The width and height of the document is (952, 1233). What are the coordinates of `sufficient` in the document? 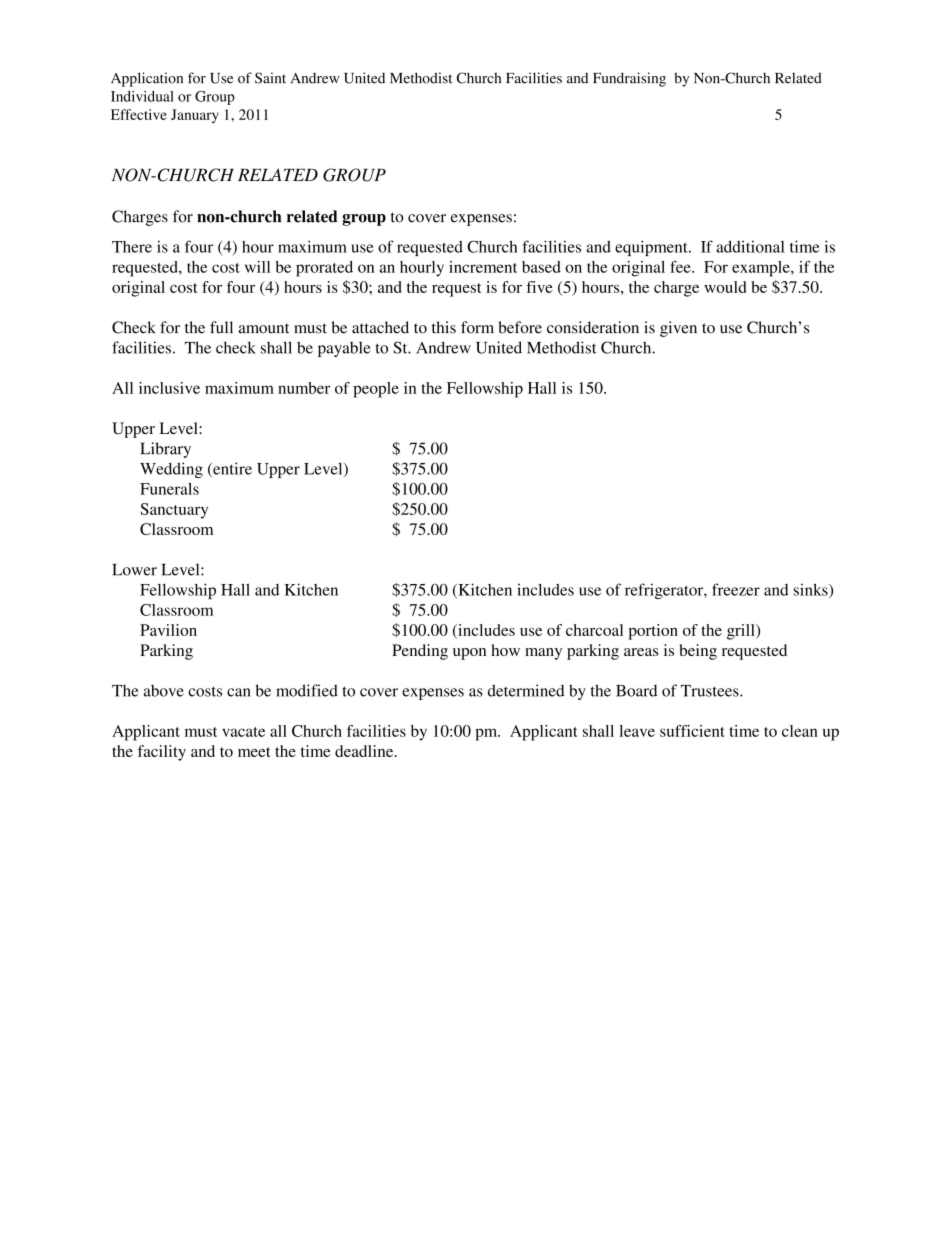 It's located at (692, 731).
